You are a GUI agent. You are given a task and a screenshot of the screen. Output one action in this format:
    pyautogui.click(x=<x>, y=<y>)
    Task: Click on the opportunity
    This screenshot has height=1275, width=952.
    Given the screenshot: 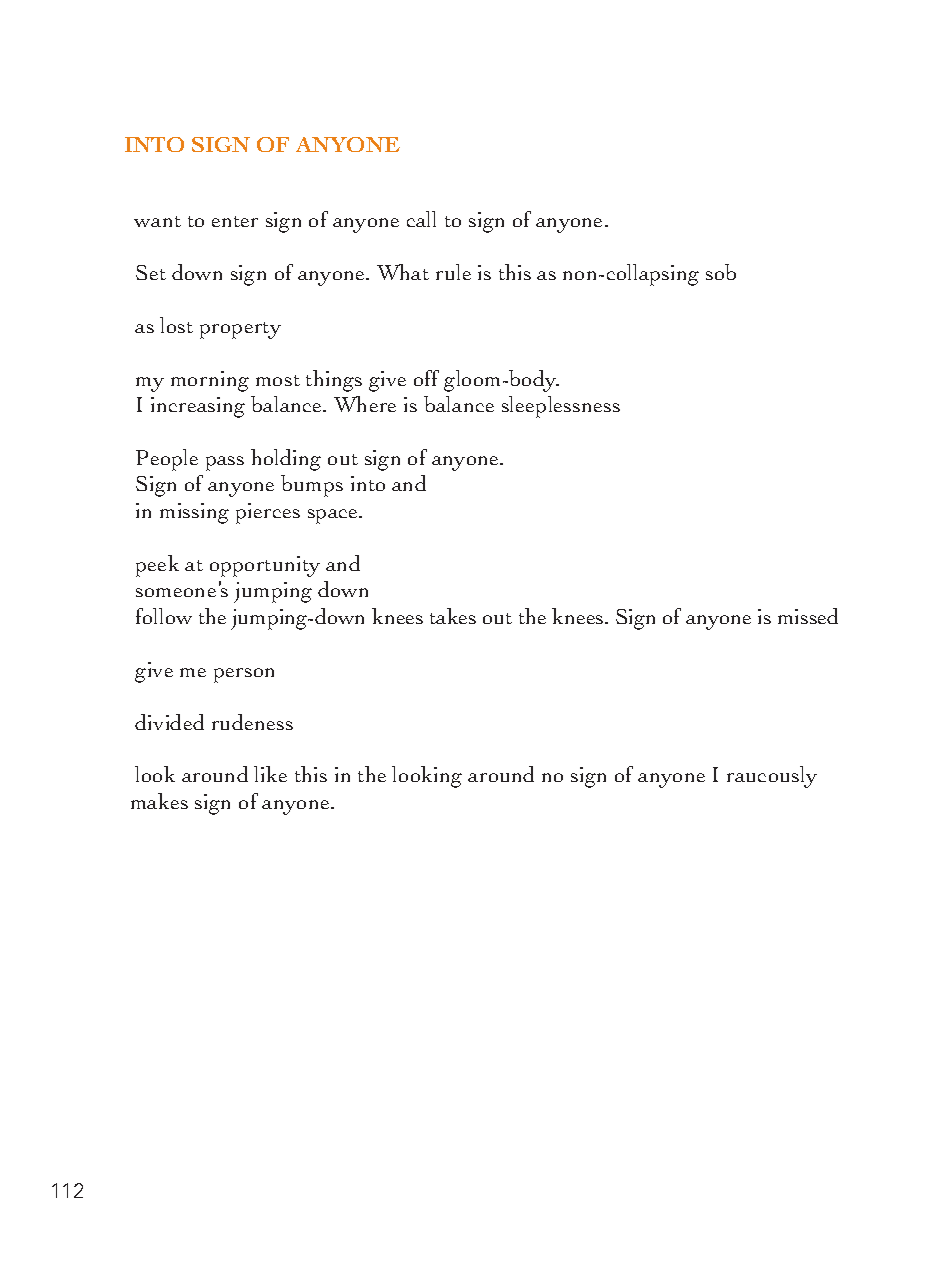 What is the action you would take?
    pyautogui.click(x=265, y=566)
